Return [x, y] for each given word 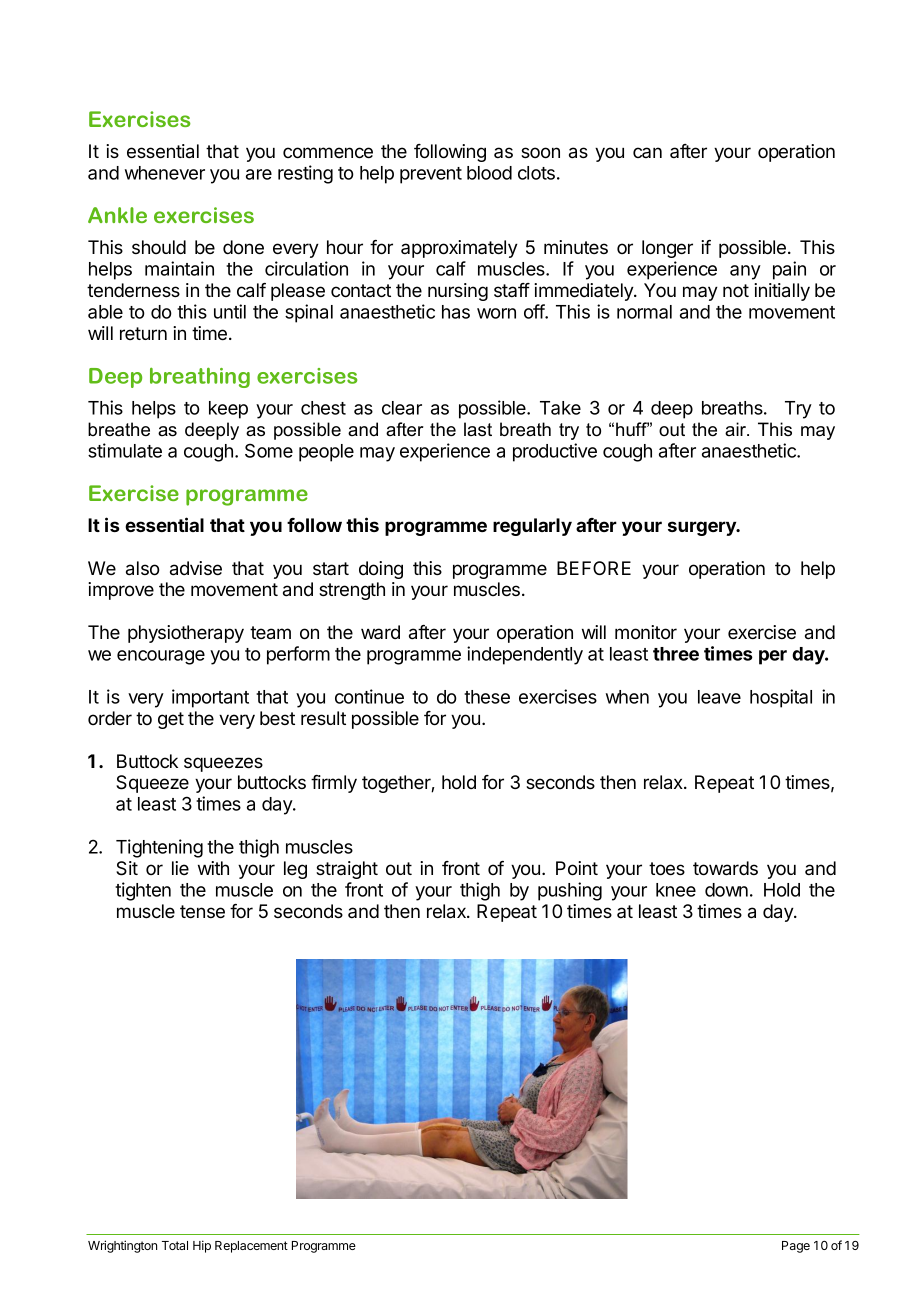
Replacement [251, 1247]
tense [202, 911]
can [647, 152]
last [478, 429]
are [259, 174]
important [210, 698]
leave [719, 697]
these [487, 697]
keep [228, 410]
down [726, 890]
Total [175, 1245]
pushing [570, 891]
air [737, 429]
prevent [431, 175]
